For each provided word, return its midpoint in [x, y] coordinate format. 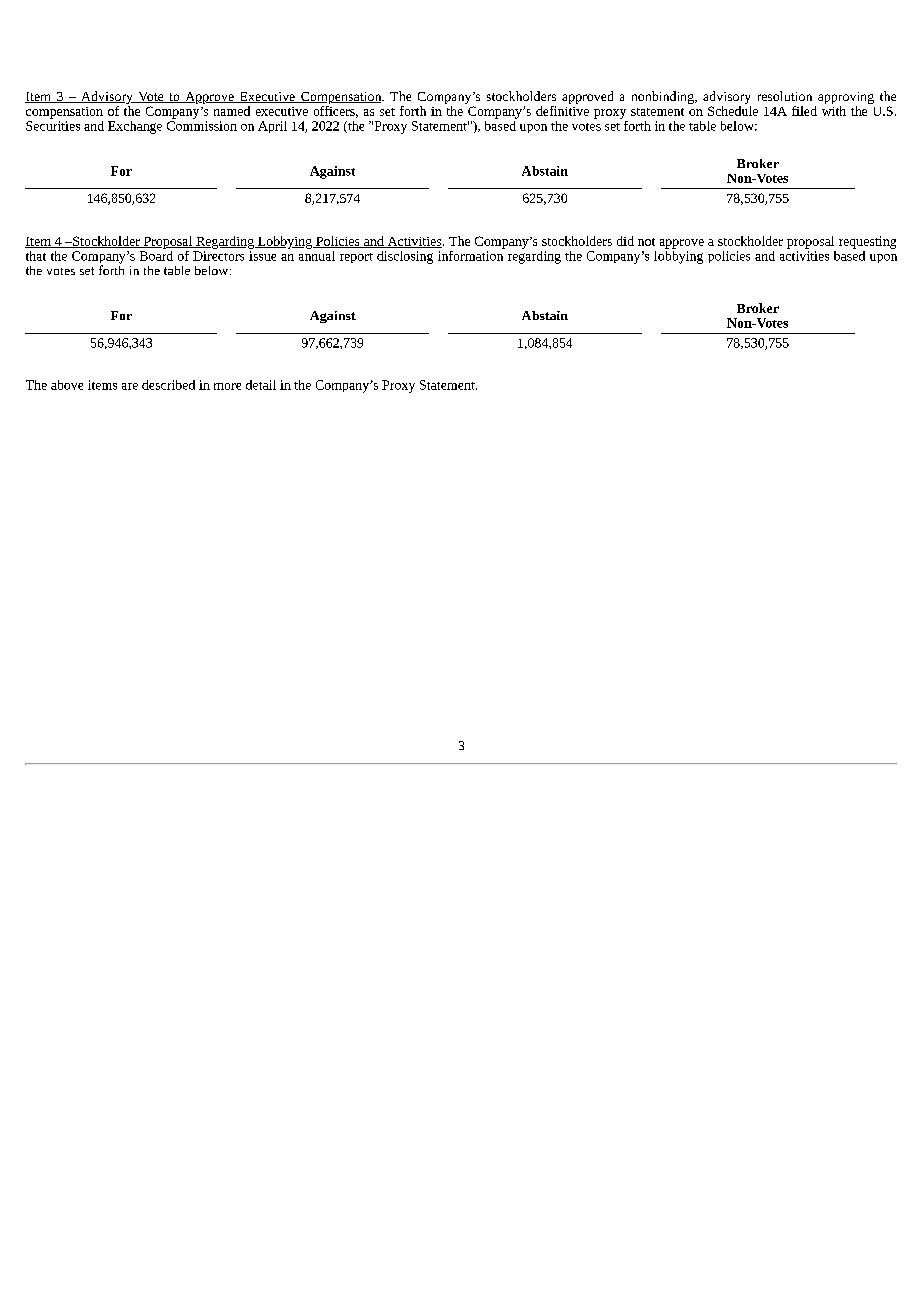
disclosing [405, 257]
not [646, 242]
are [130, 386]
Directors [218, 256]
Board [156, 254]
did [625, 241]
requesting [867, 242]
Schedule [733, 109]
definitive [562, 109]
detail [261, 385]
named [232, 111]
